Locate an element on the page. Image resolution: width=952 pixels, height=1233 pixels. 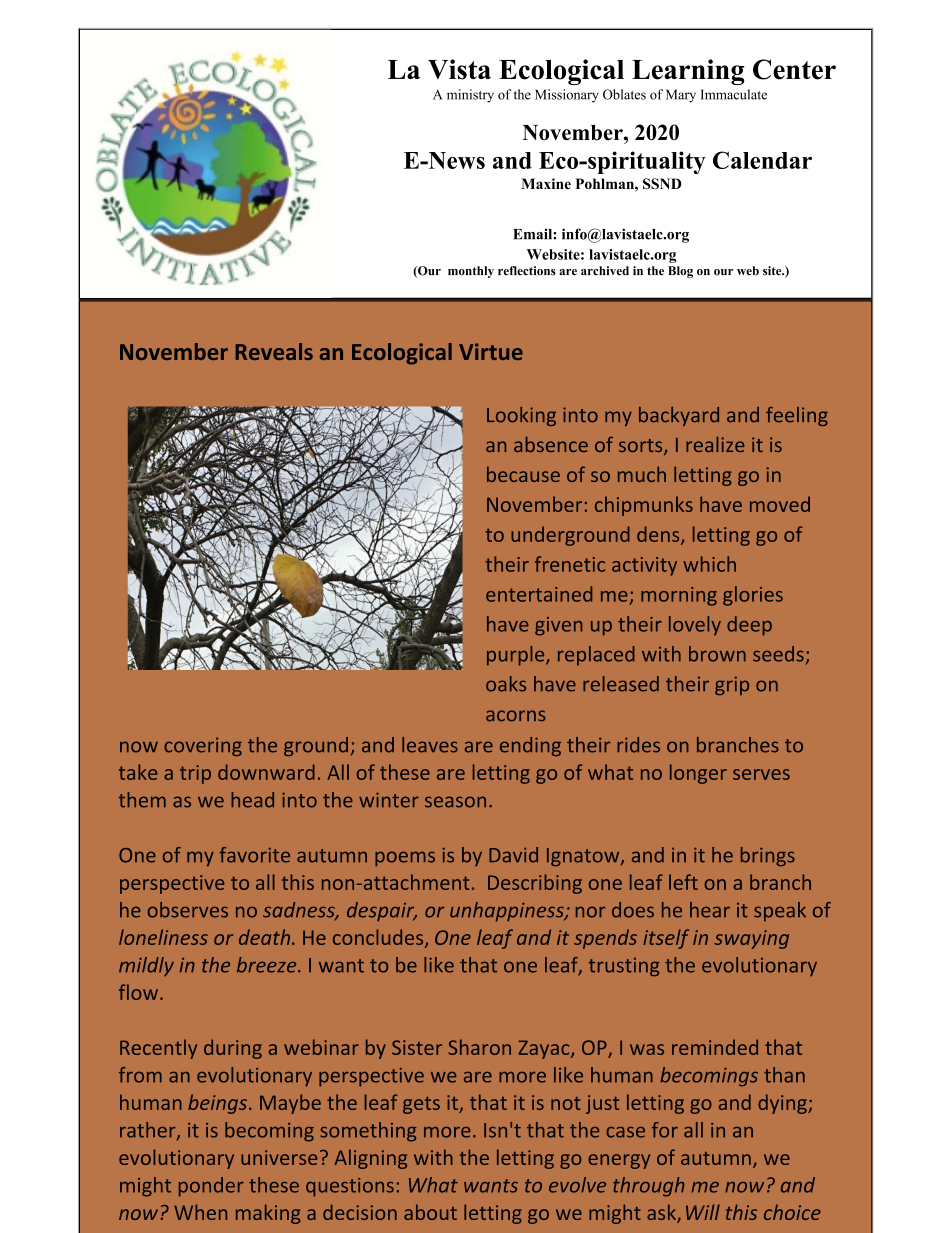
swaying is located at coordinates (751, 939).
